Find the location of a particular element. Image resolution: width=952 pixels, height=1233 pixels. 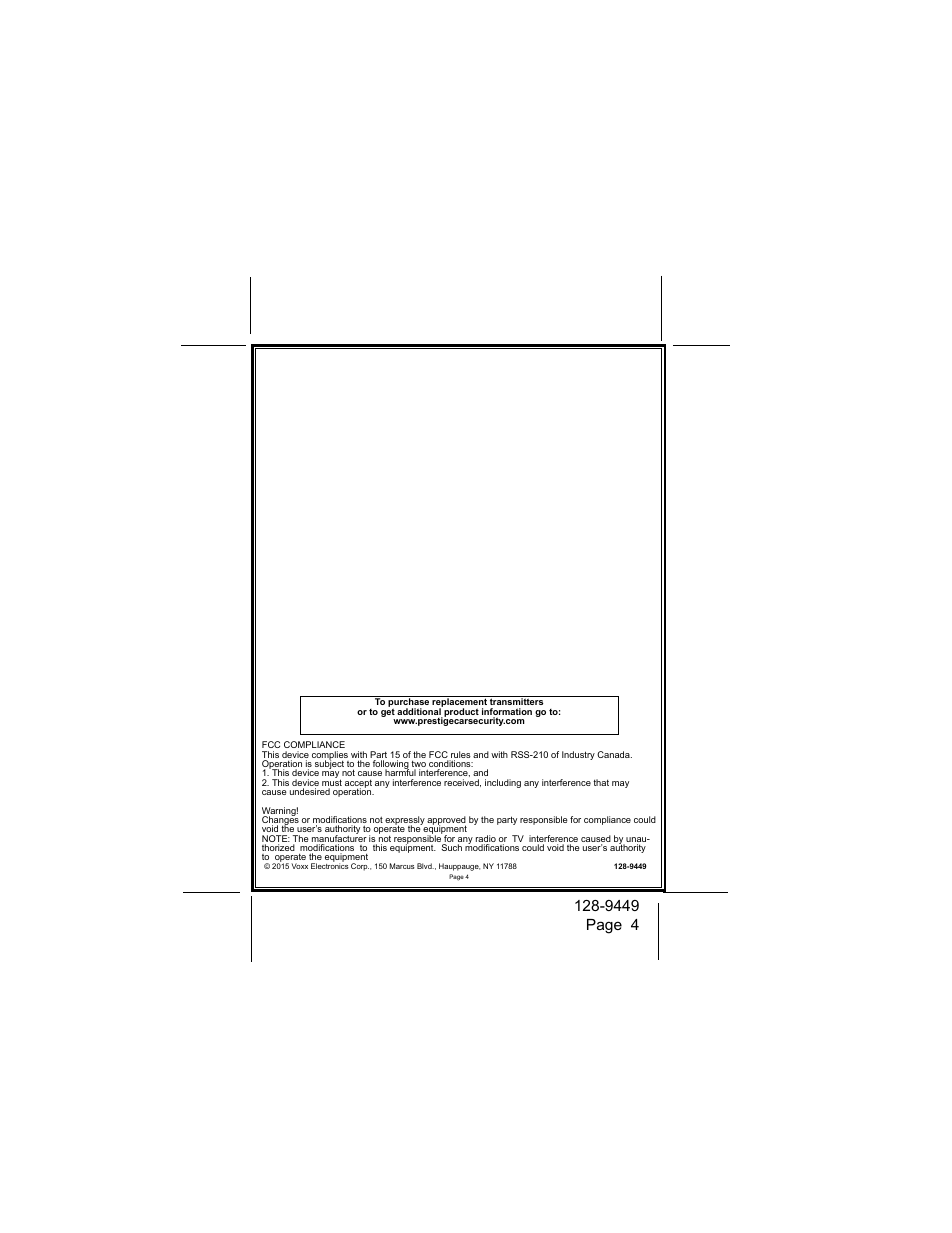

rules is located at coordinates (460, 756).
